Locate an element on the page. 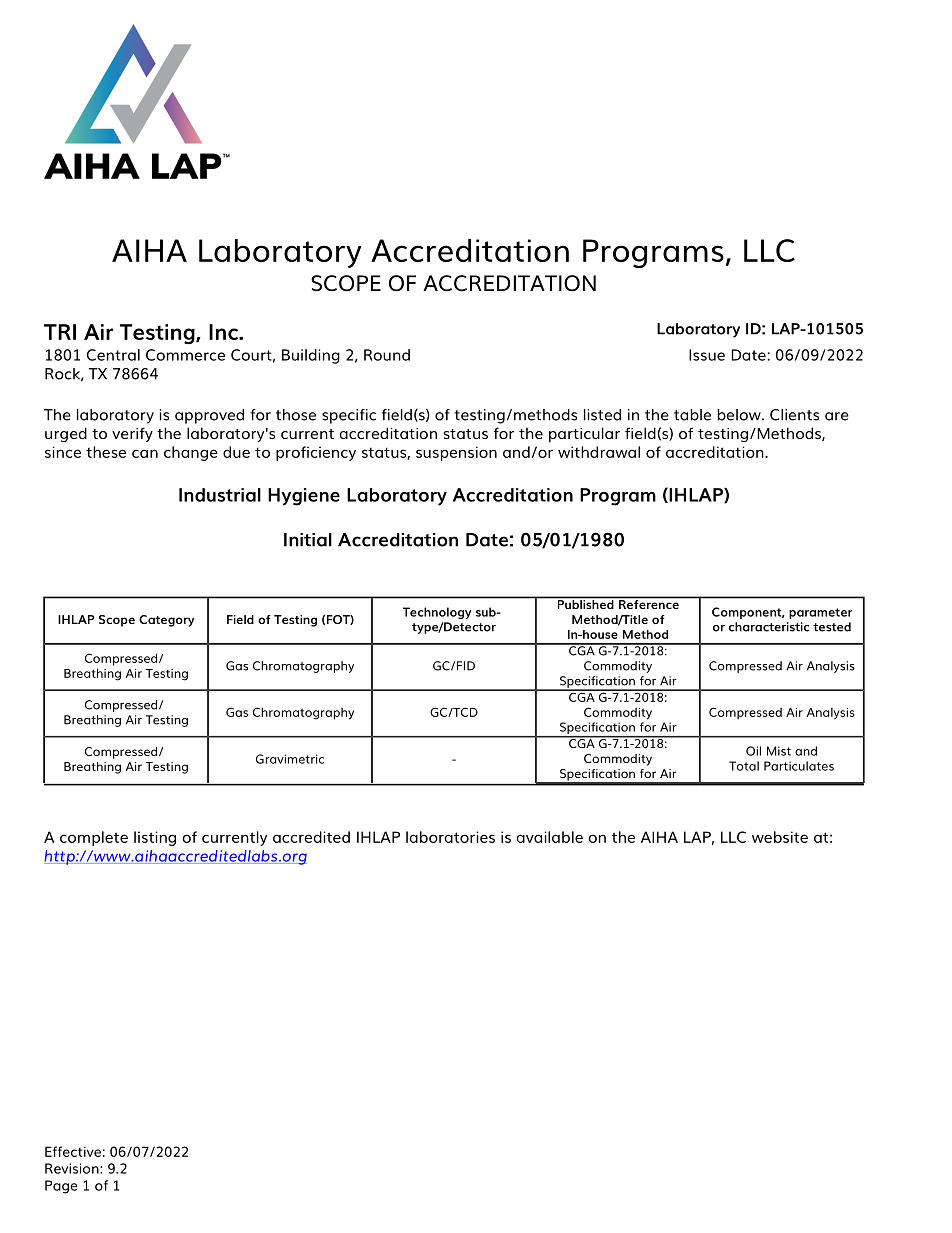 Image resolution: width=952 pixels, height=1233 pixels. characteristic is located at coordinates (769, 627).
